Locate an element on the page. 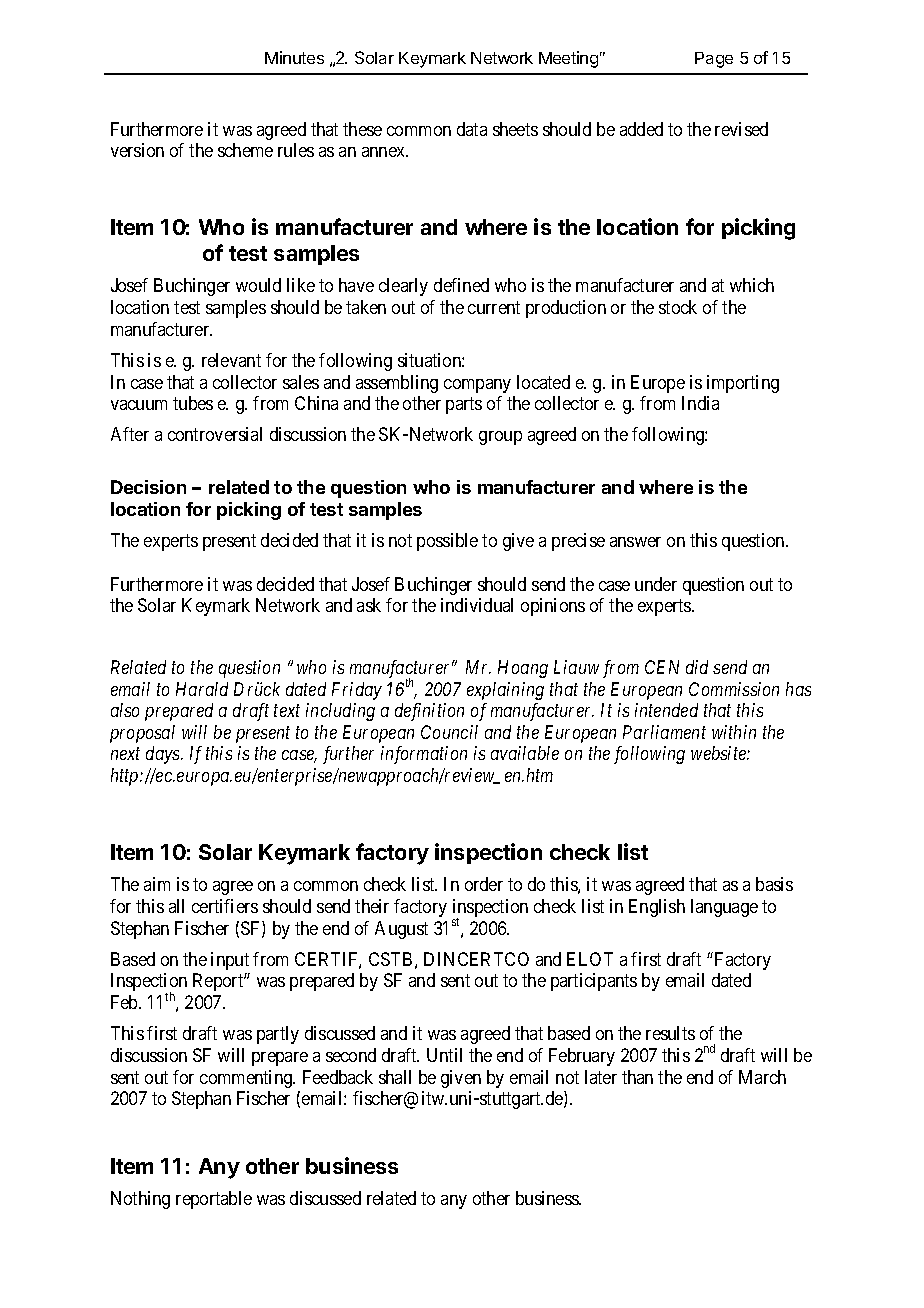 The width and height of the image is (924, 1308). scheme is located at coordinates (245, 150).
